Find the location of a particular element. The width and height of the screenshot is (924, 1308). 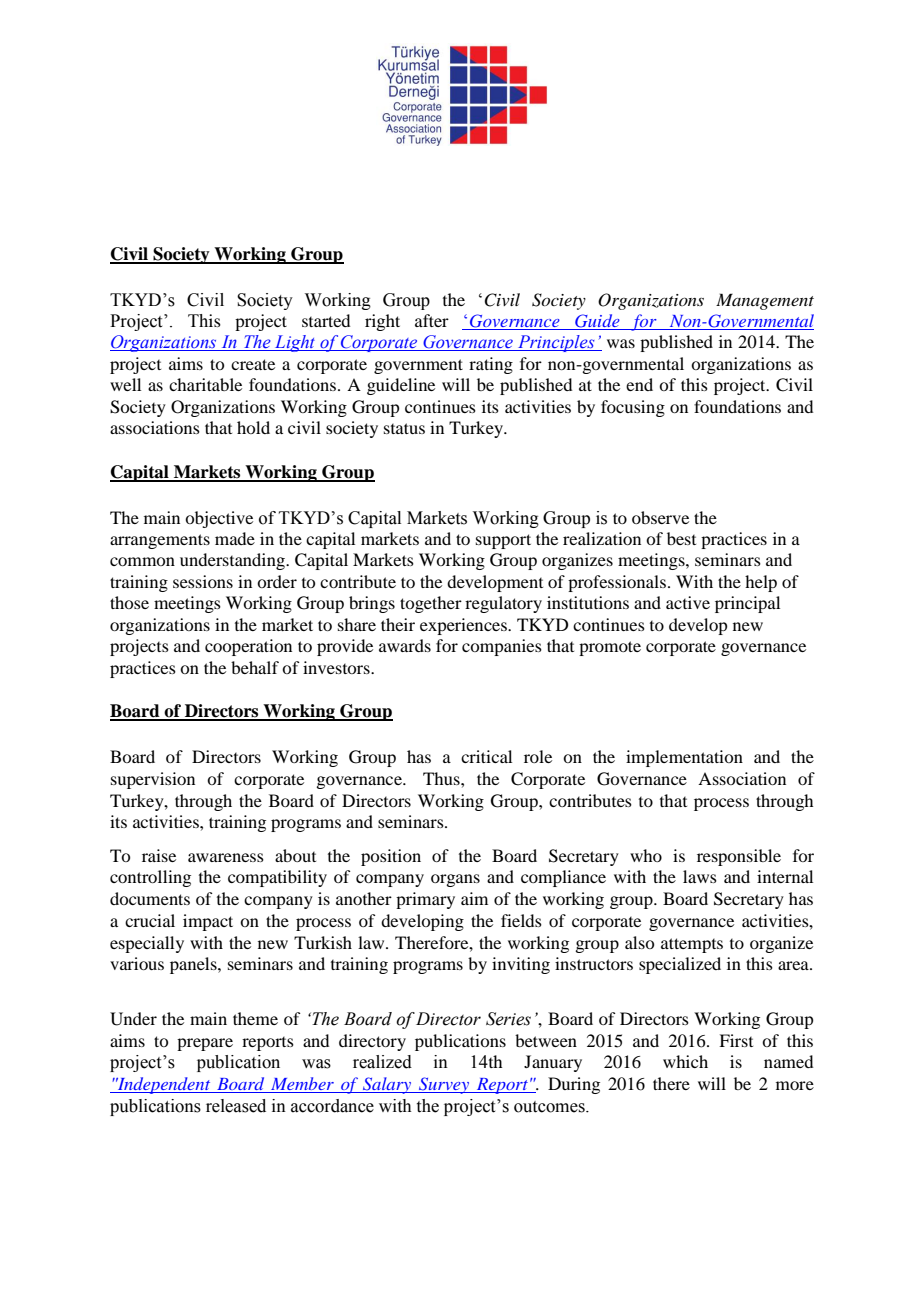

cooperation is located at coordinates (248, 647).
